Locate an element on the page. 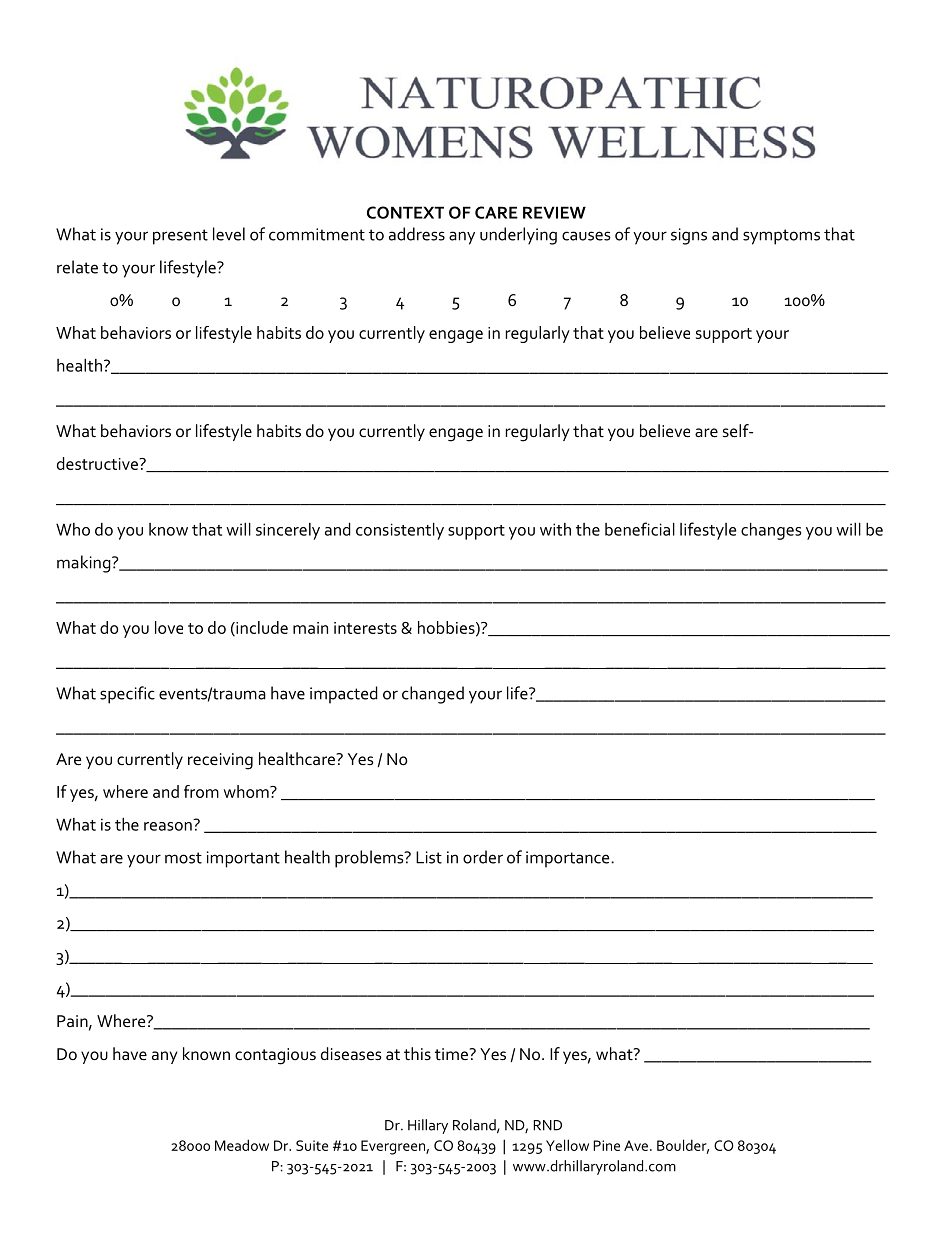  contagious is located at coordinates (275, 1056).
